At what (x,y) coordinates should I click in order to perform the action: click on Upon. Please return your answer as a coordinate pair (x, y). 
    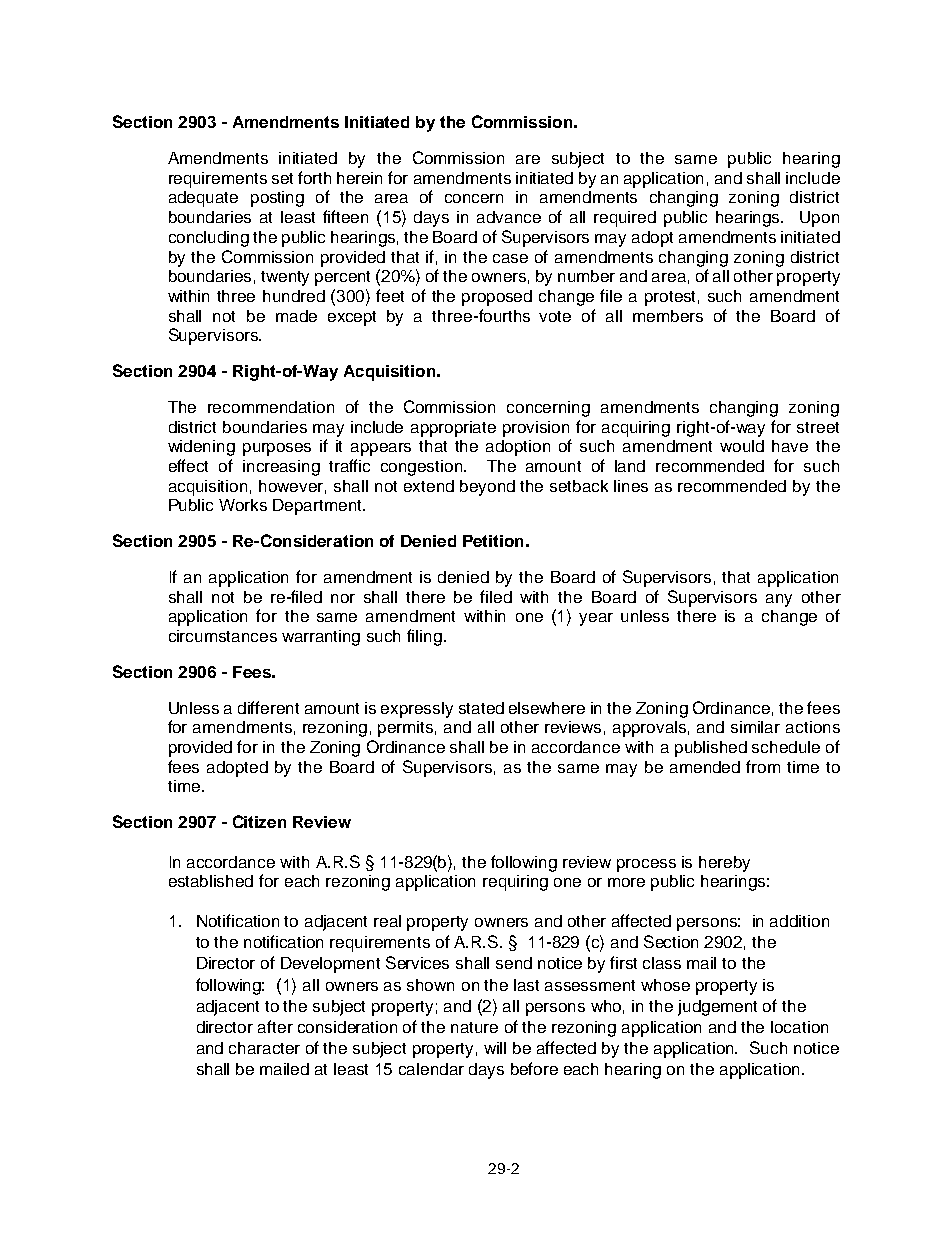
    Looking at the image, I should click on (819, 219).
